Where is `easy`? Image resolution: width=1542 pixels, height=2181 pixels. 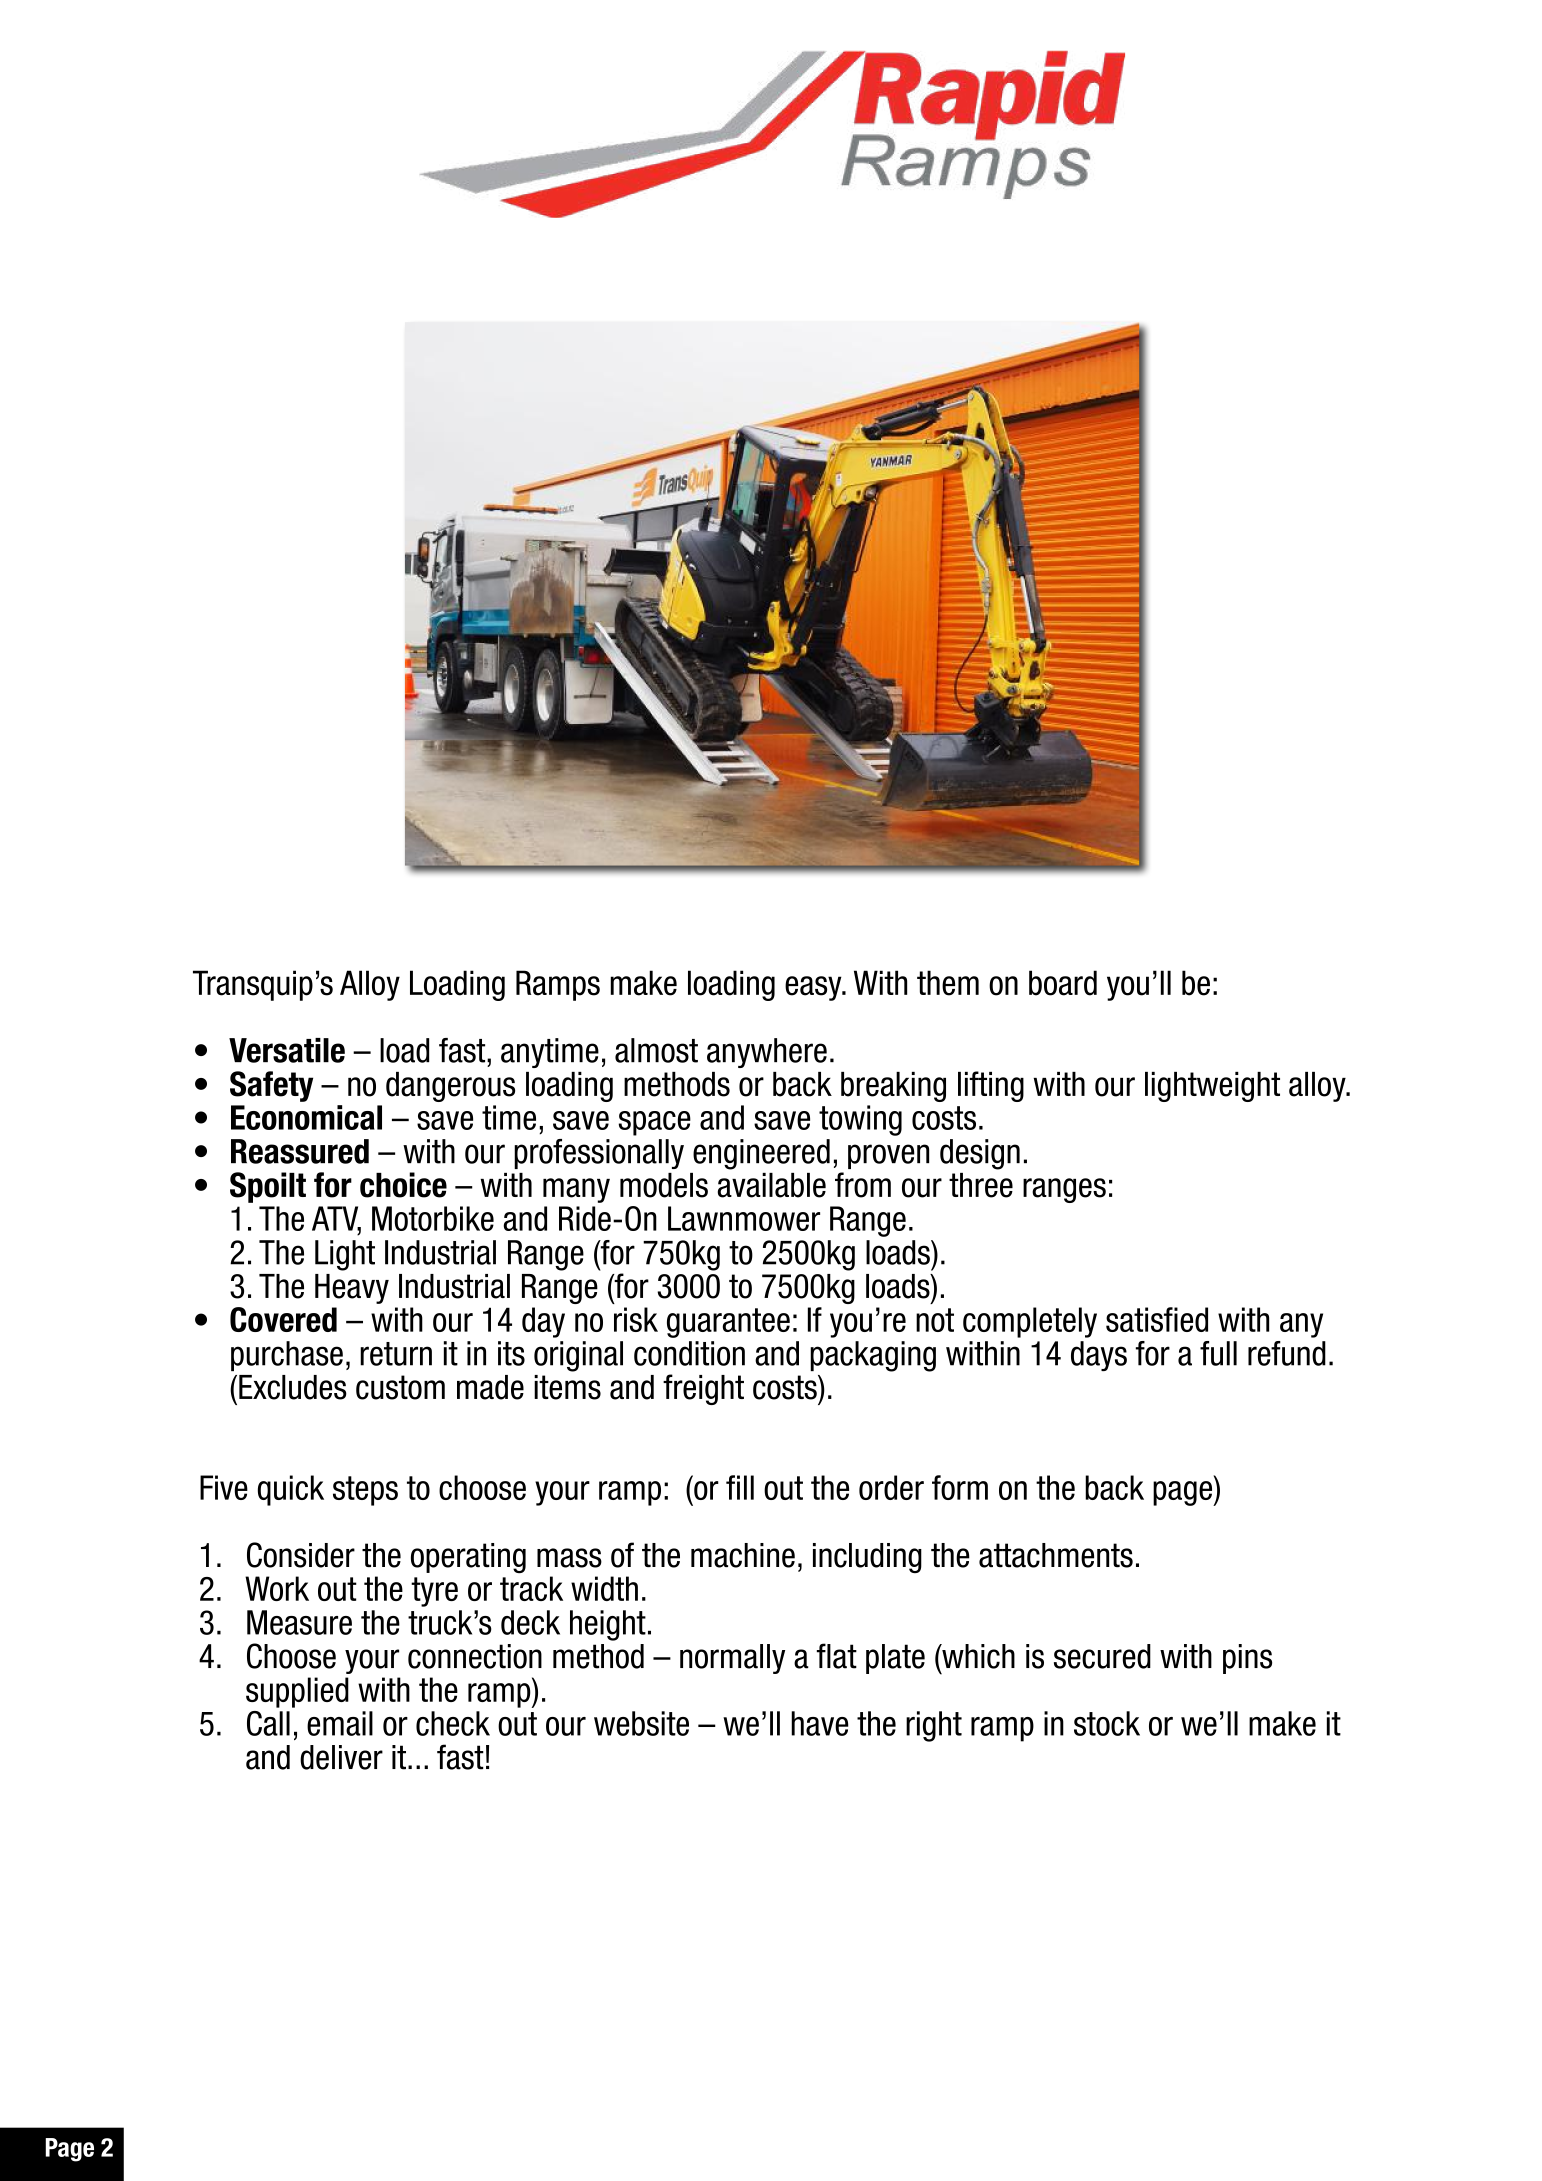
easy is located at coordinates (814, 988).
